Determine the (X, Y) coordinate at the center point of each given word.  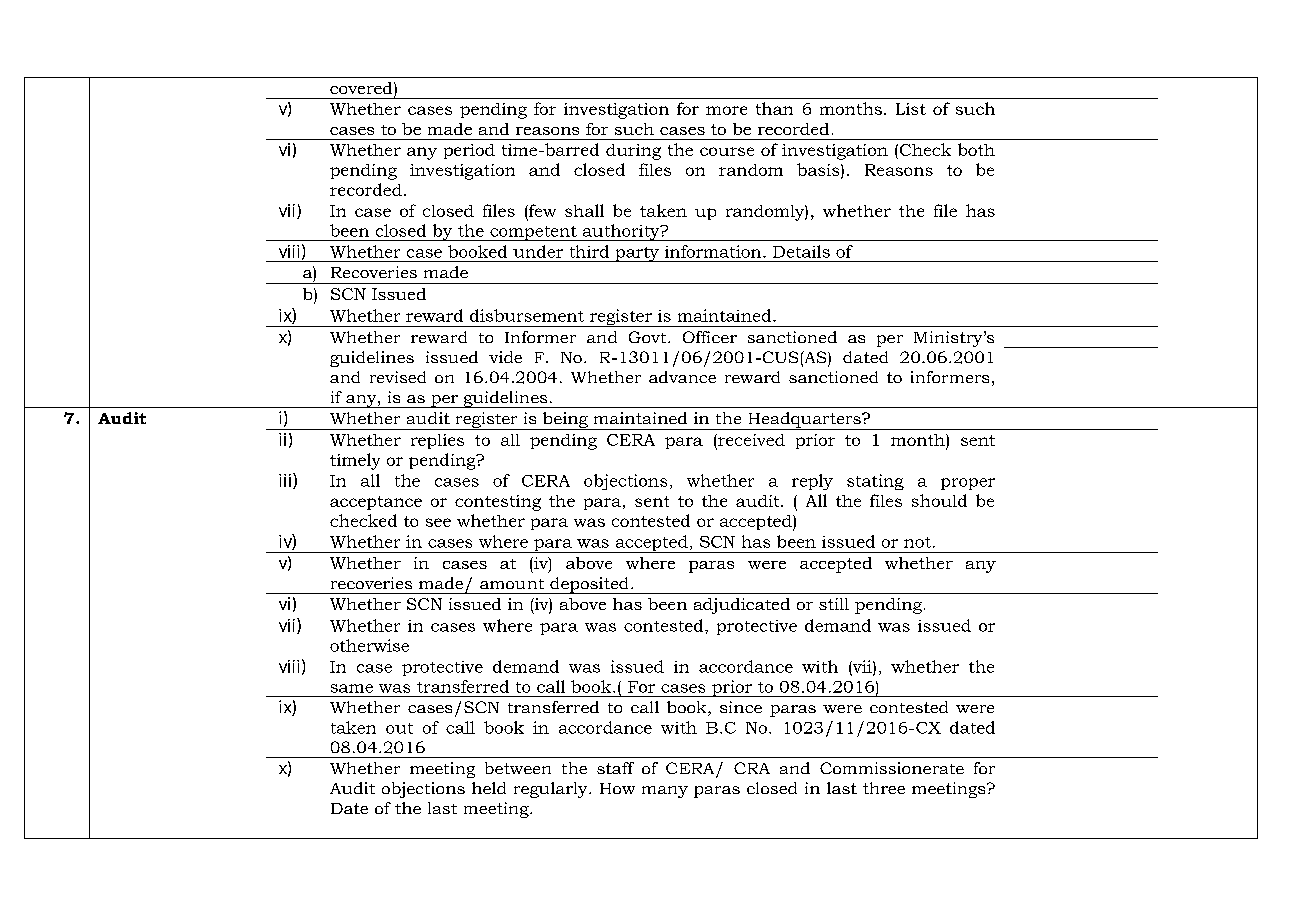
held (489, 788)
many (665, 792)
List (911, 109)
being (565, 421)
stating (875, 482)
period (469, 151)
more (726, 110)
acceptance (376, 503)
